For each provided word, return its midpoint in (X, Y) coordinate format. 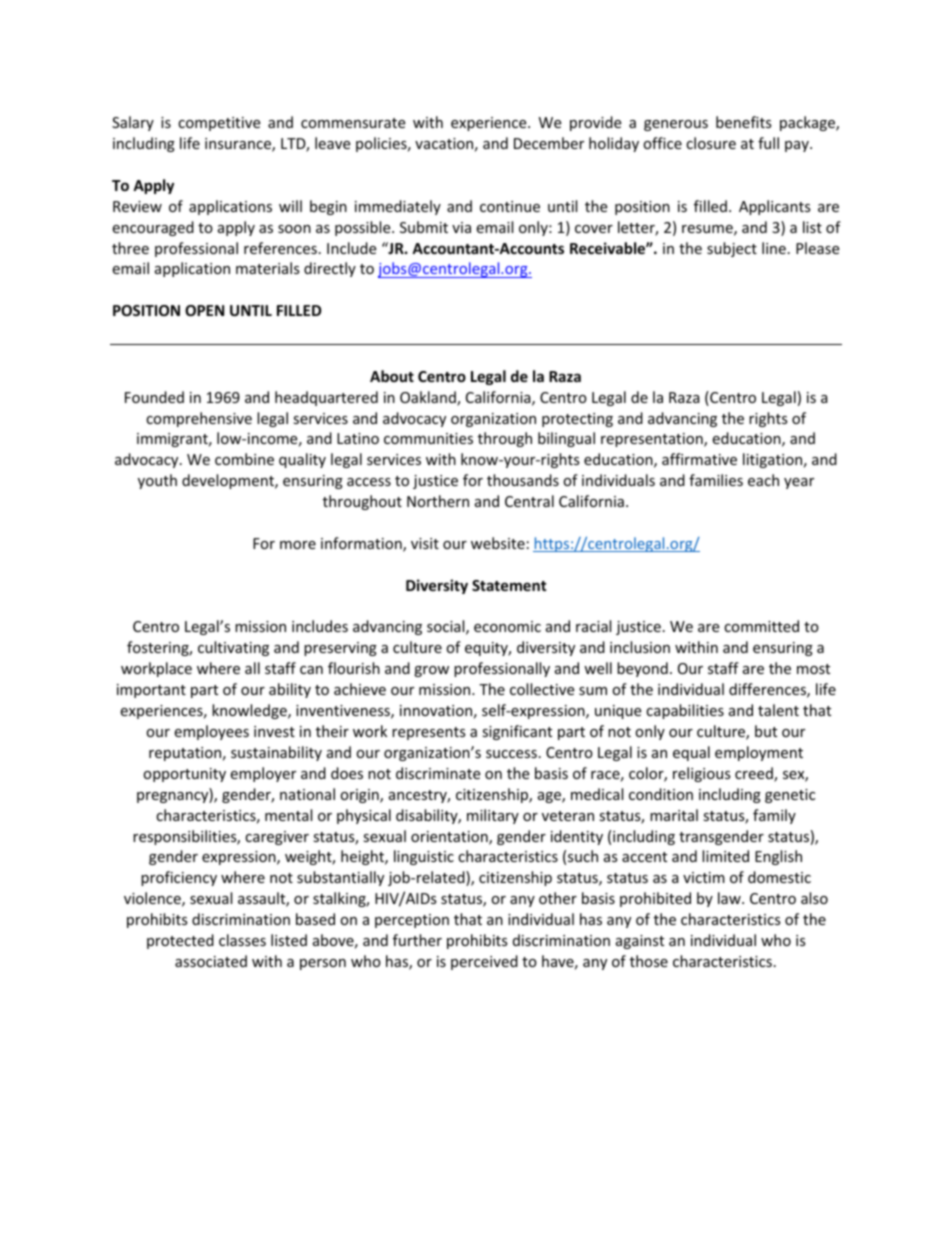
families (716, 480)
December (549, 143)
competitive (219, 124)
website (498, 543)
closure (711, 143)
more (298, 545)
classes (242, 940)
